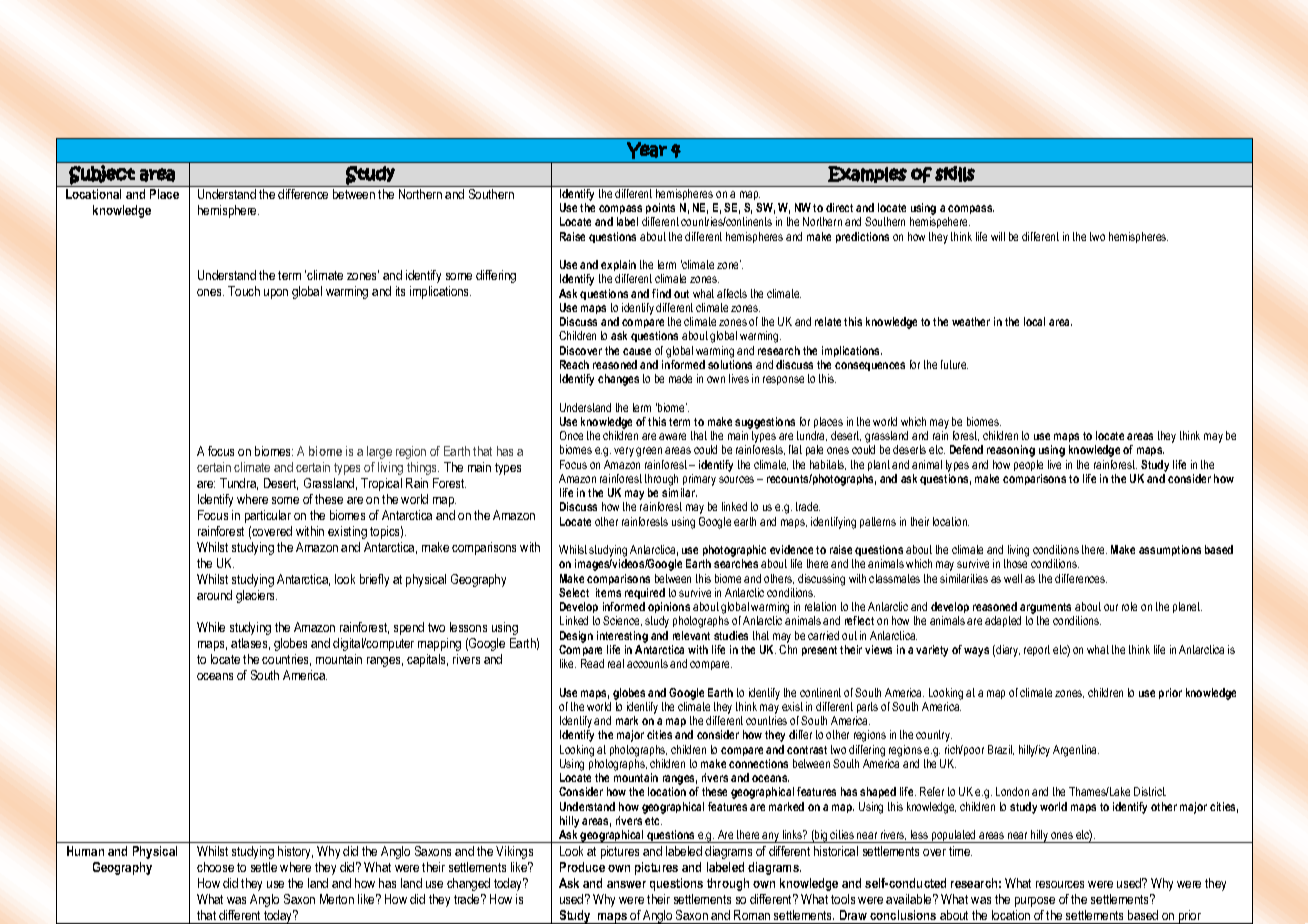 The height and width of the image is (924, 1308). Describe the element at coordinates (244, 291) in the image. I see `Touch` at that location.
